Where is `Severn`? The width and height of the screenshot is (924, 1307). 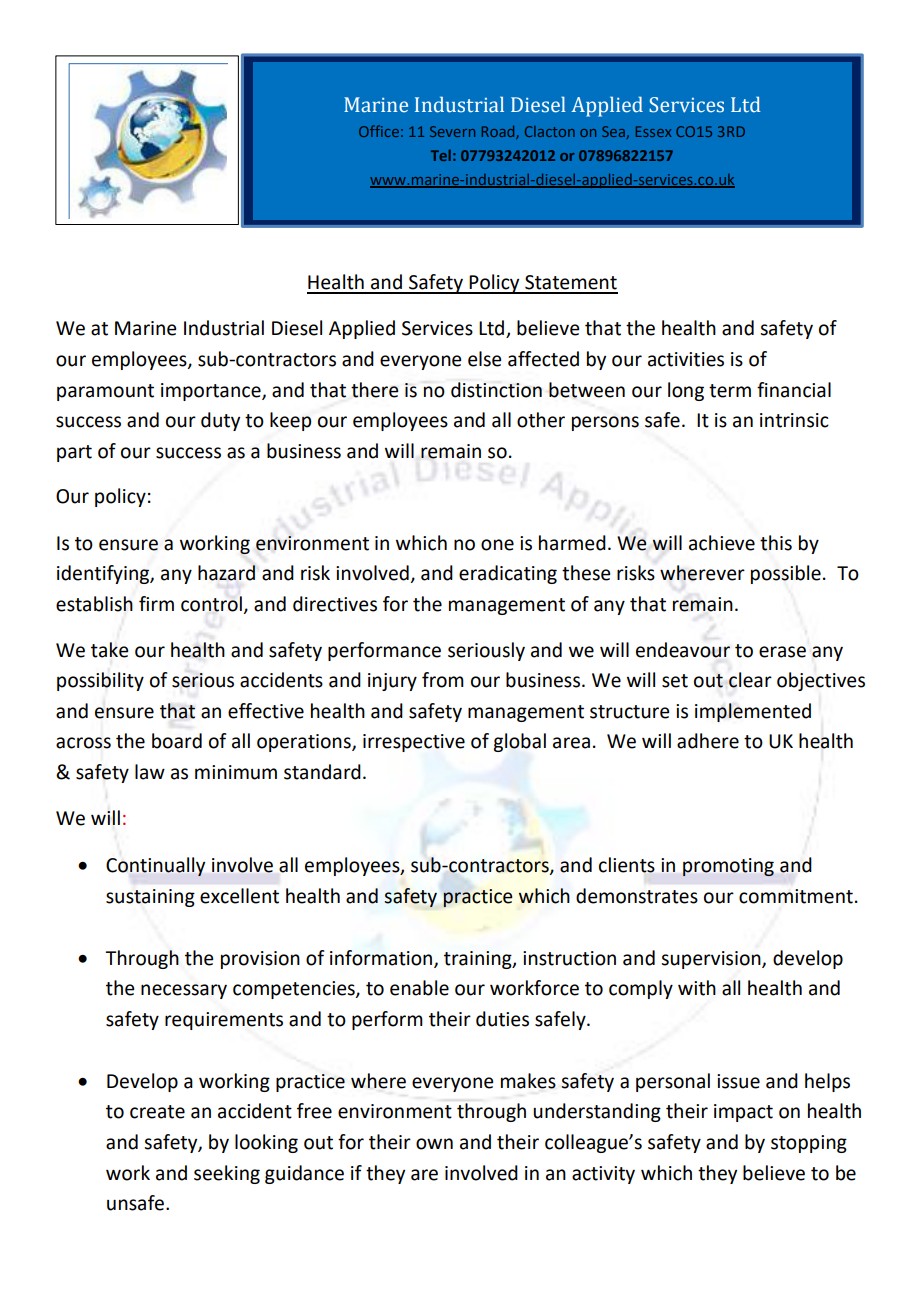
Severn is located at coordinates (452, 131).
